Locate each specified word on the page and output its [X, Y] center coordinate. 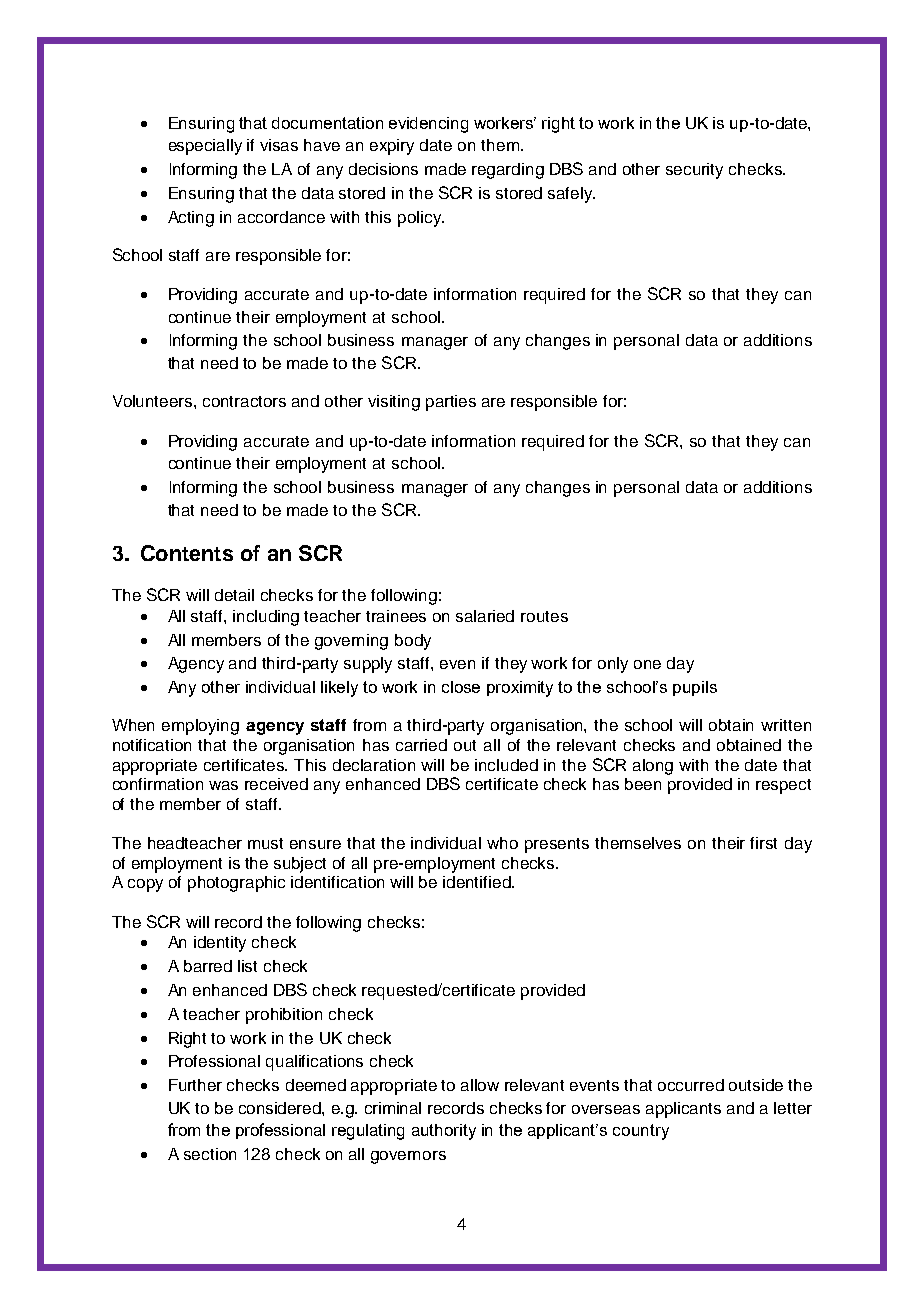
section [210, 1154]
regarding [508, 171]
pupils [695, 688]
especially [205, 147]
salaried [485, 616]
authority [444, 1132]
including [266, 618]
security [694, 171]
